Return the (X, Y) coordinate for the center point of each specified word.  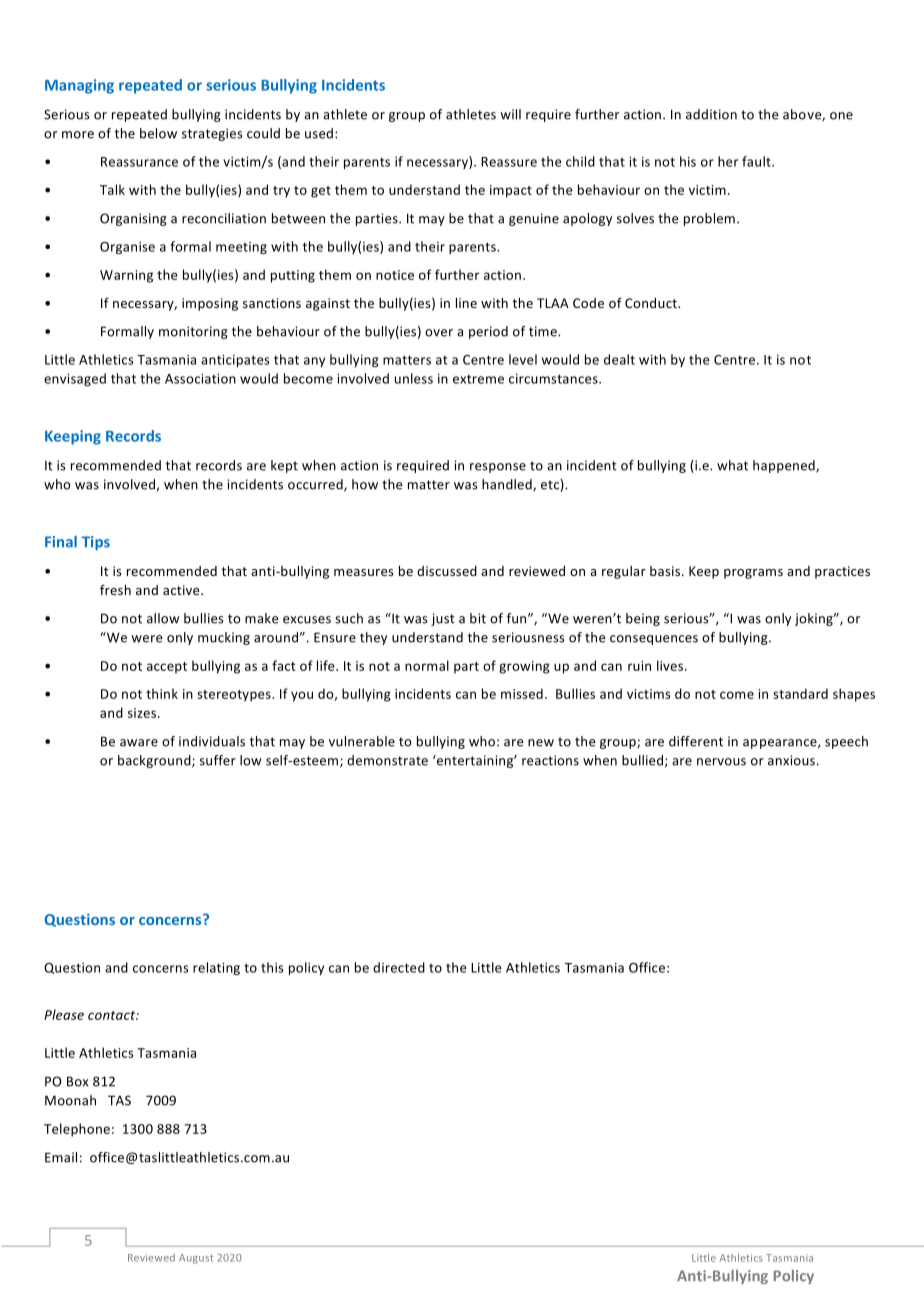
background (155, 761)
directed (399, 967)
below (158, 133)
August (196, 1259)
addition (711, 114)
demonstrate (387, 760)
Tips (96, 543)
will (510, 114)
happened (785, 466)
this (272, 967)
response (498, 468)
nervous (721, 762)
